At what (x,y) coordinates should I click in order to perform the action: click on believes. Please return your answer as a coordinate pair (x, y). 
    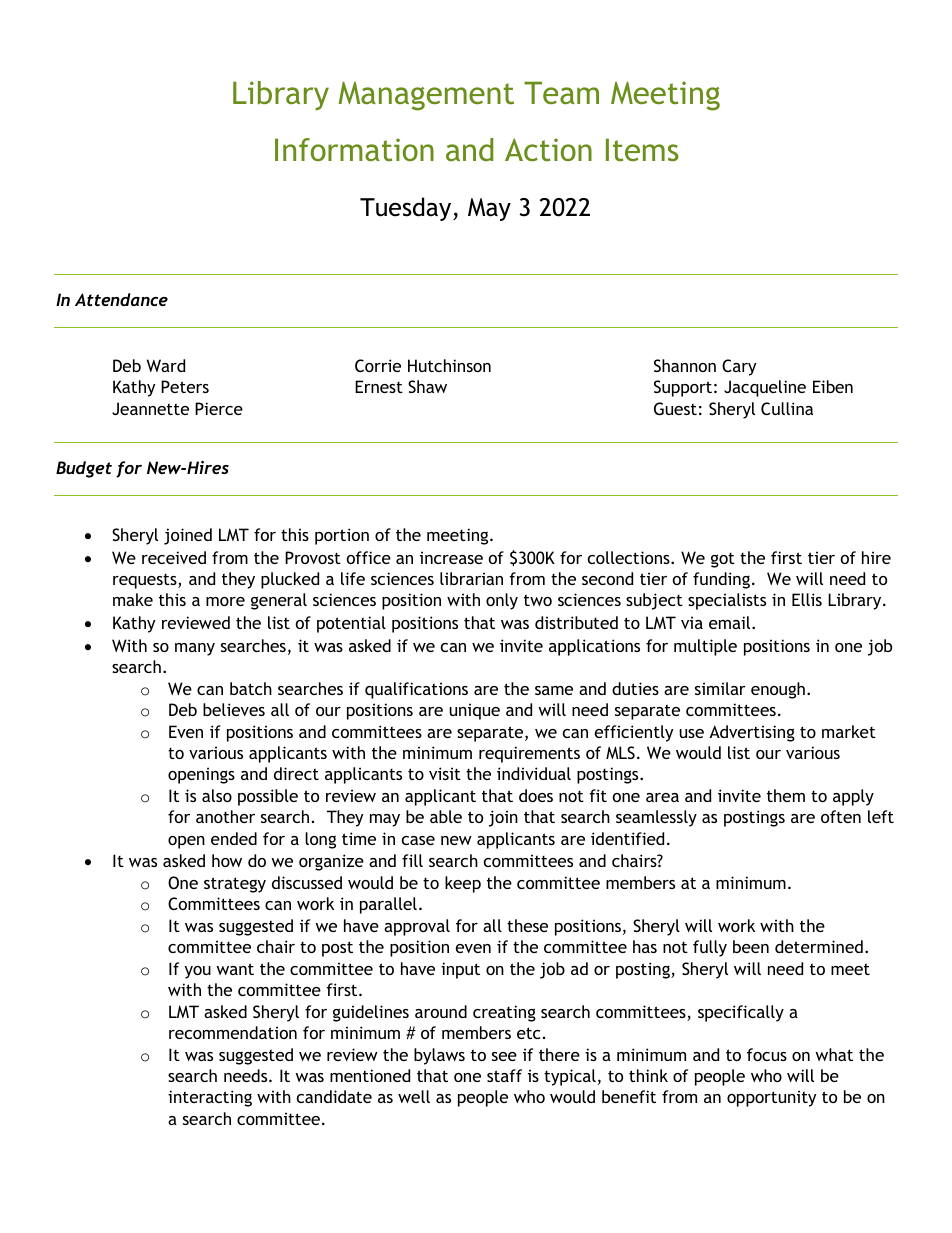
    Looking at the image, I should click on (234, 709).
